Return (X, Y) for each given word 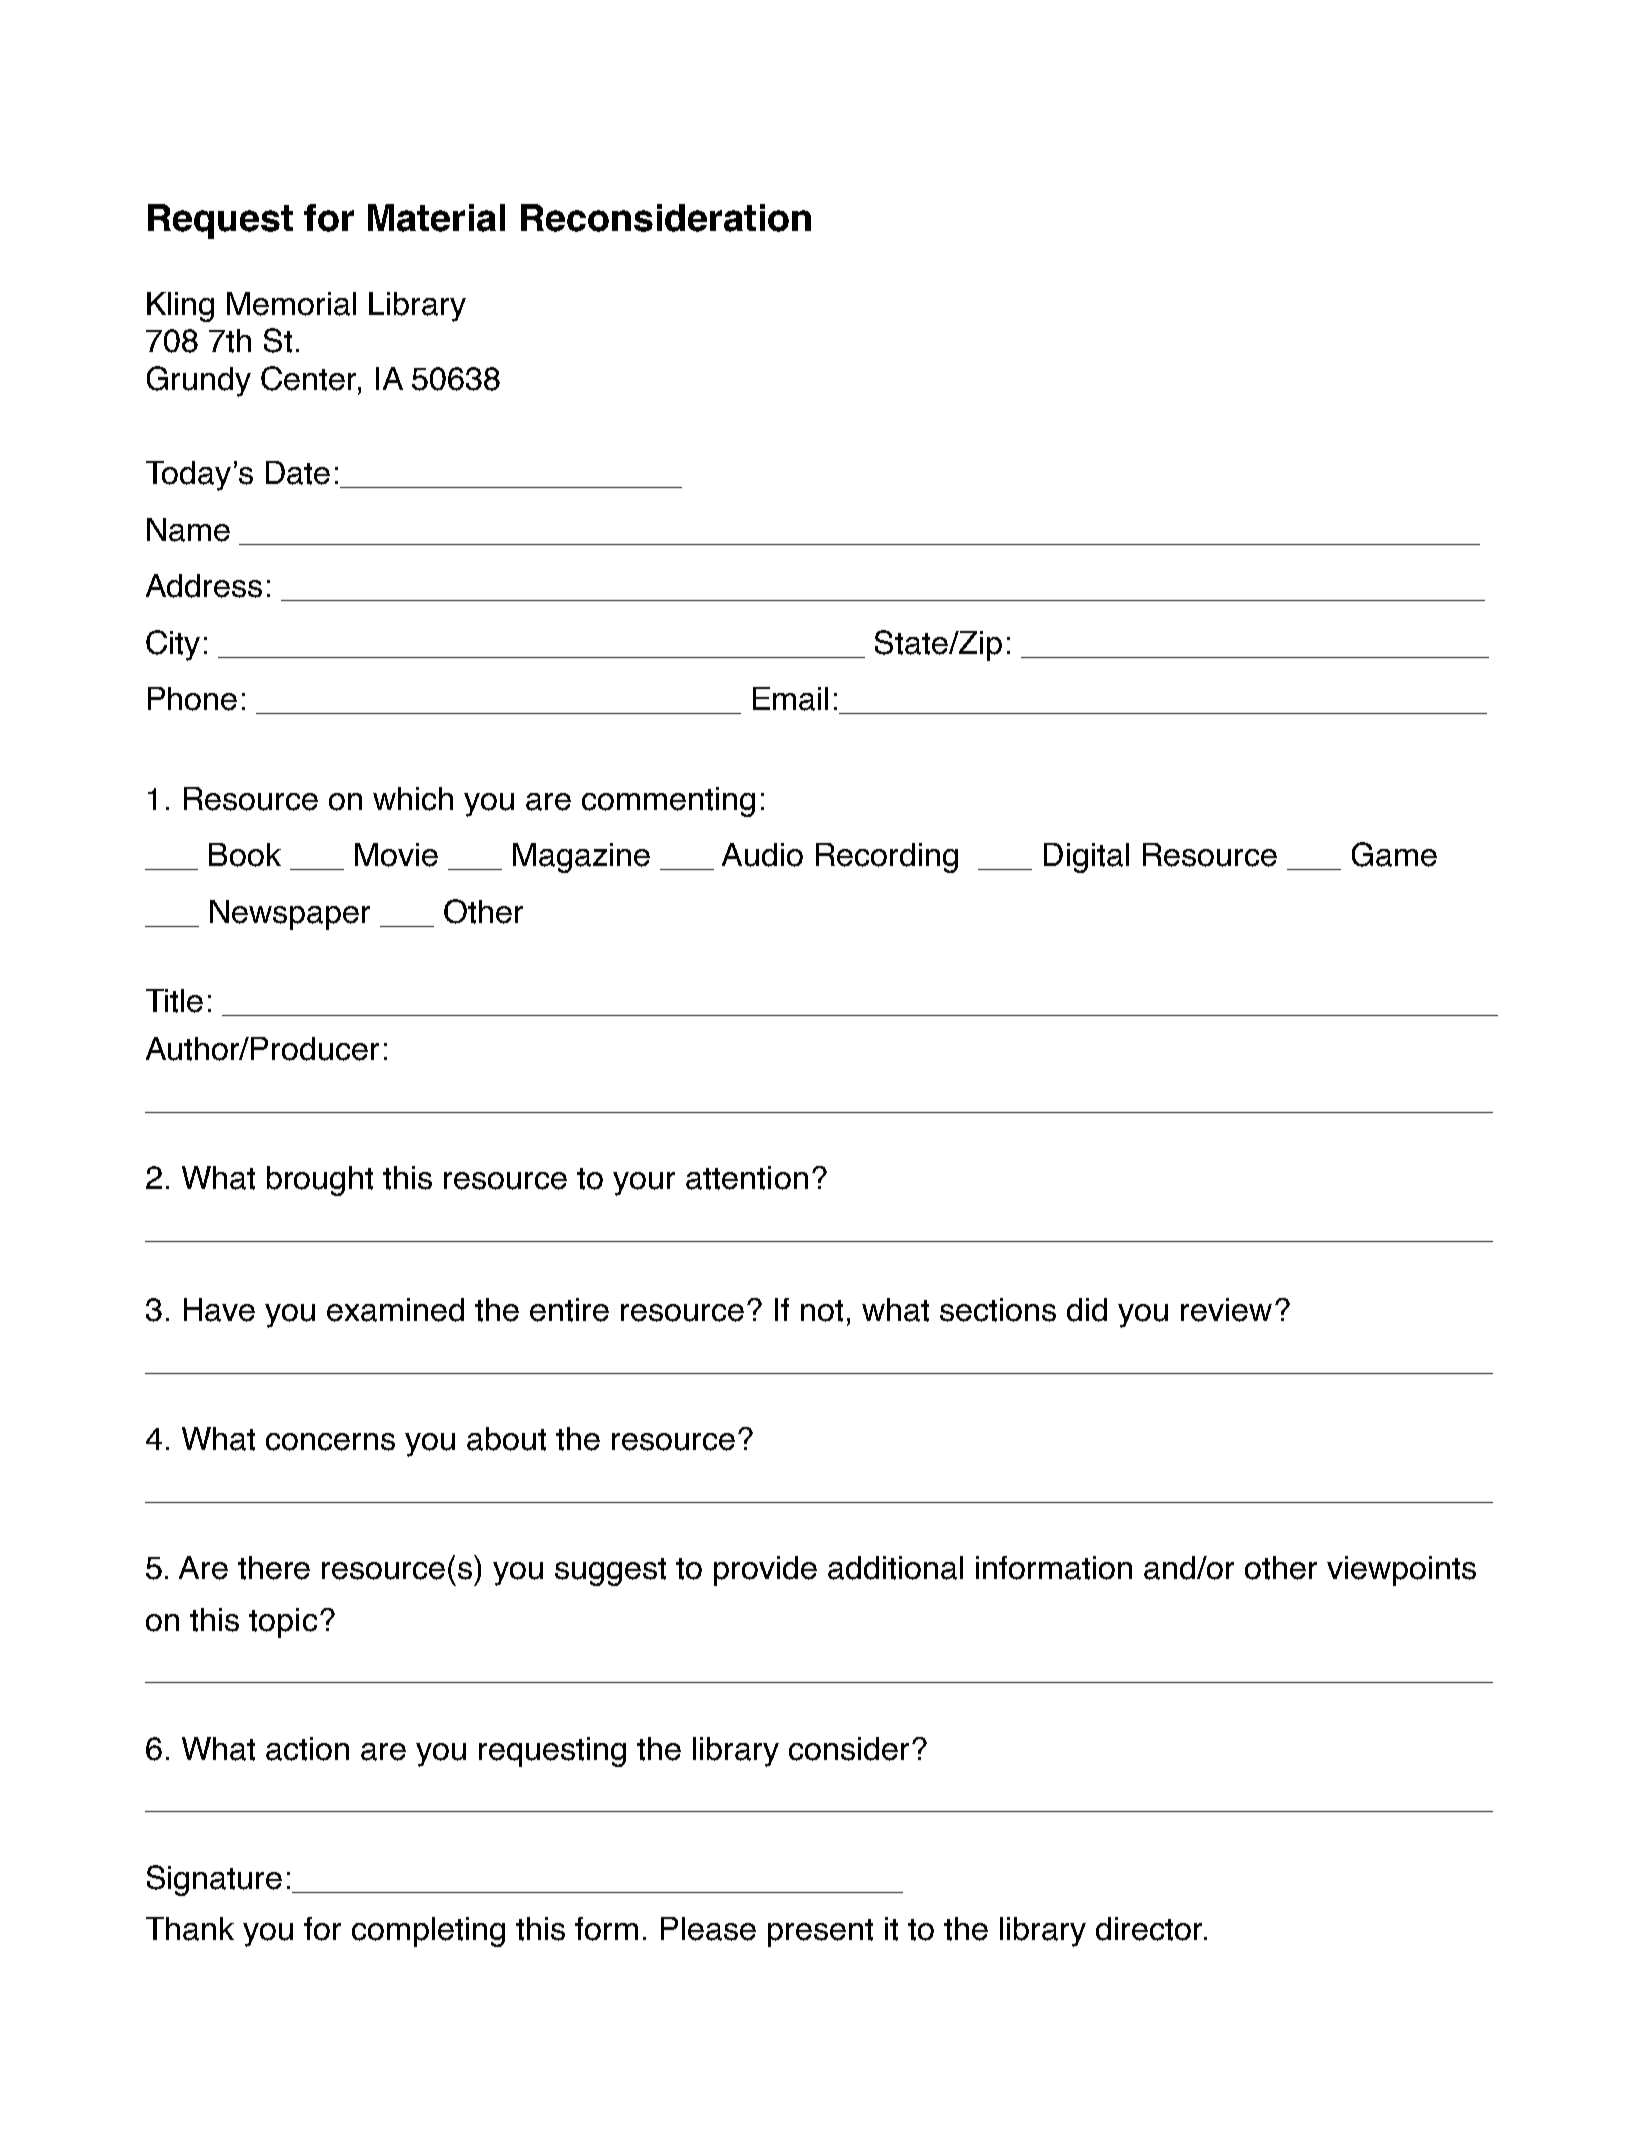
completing (428, 1932)
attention (747, 1178)
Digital (1086, 858)
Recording (887, 858)
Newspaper (290, 915)
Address (204, 586)
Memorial (291, 304)
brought (320, 1181)
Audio (762, 855)
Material (436, 218)
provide (765, 1571)
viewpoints (1401, 1571)
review (1226, 1310)
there (274, 1568)
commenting (668, 802)
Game (1394, 854)
